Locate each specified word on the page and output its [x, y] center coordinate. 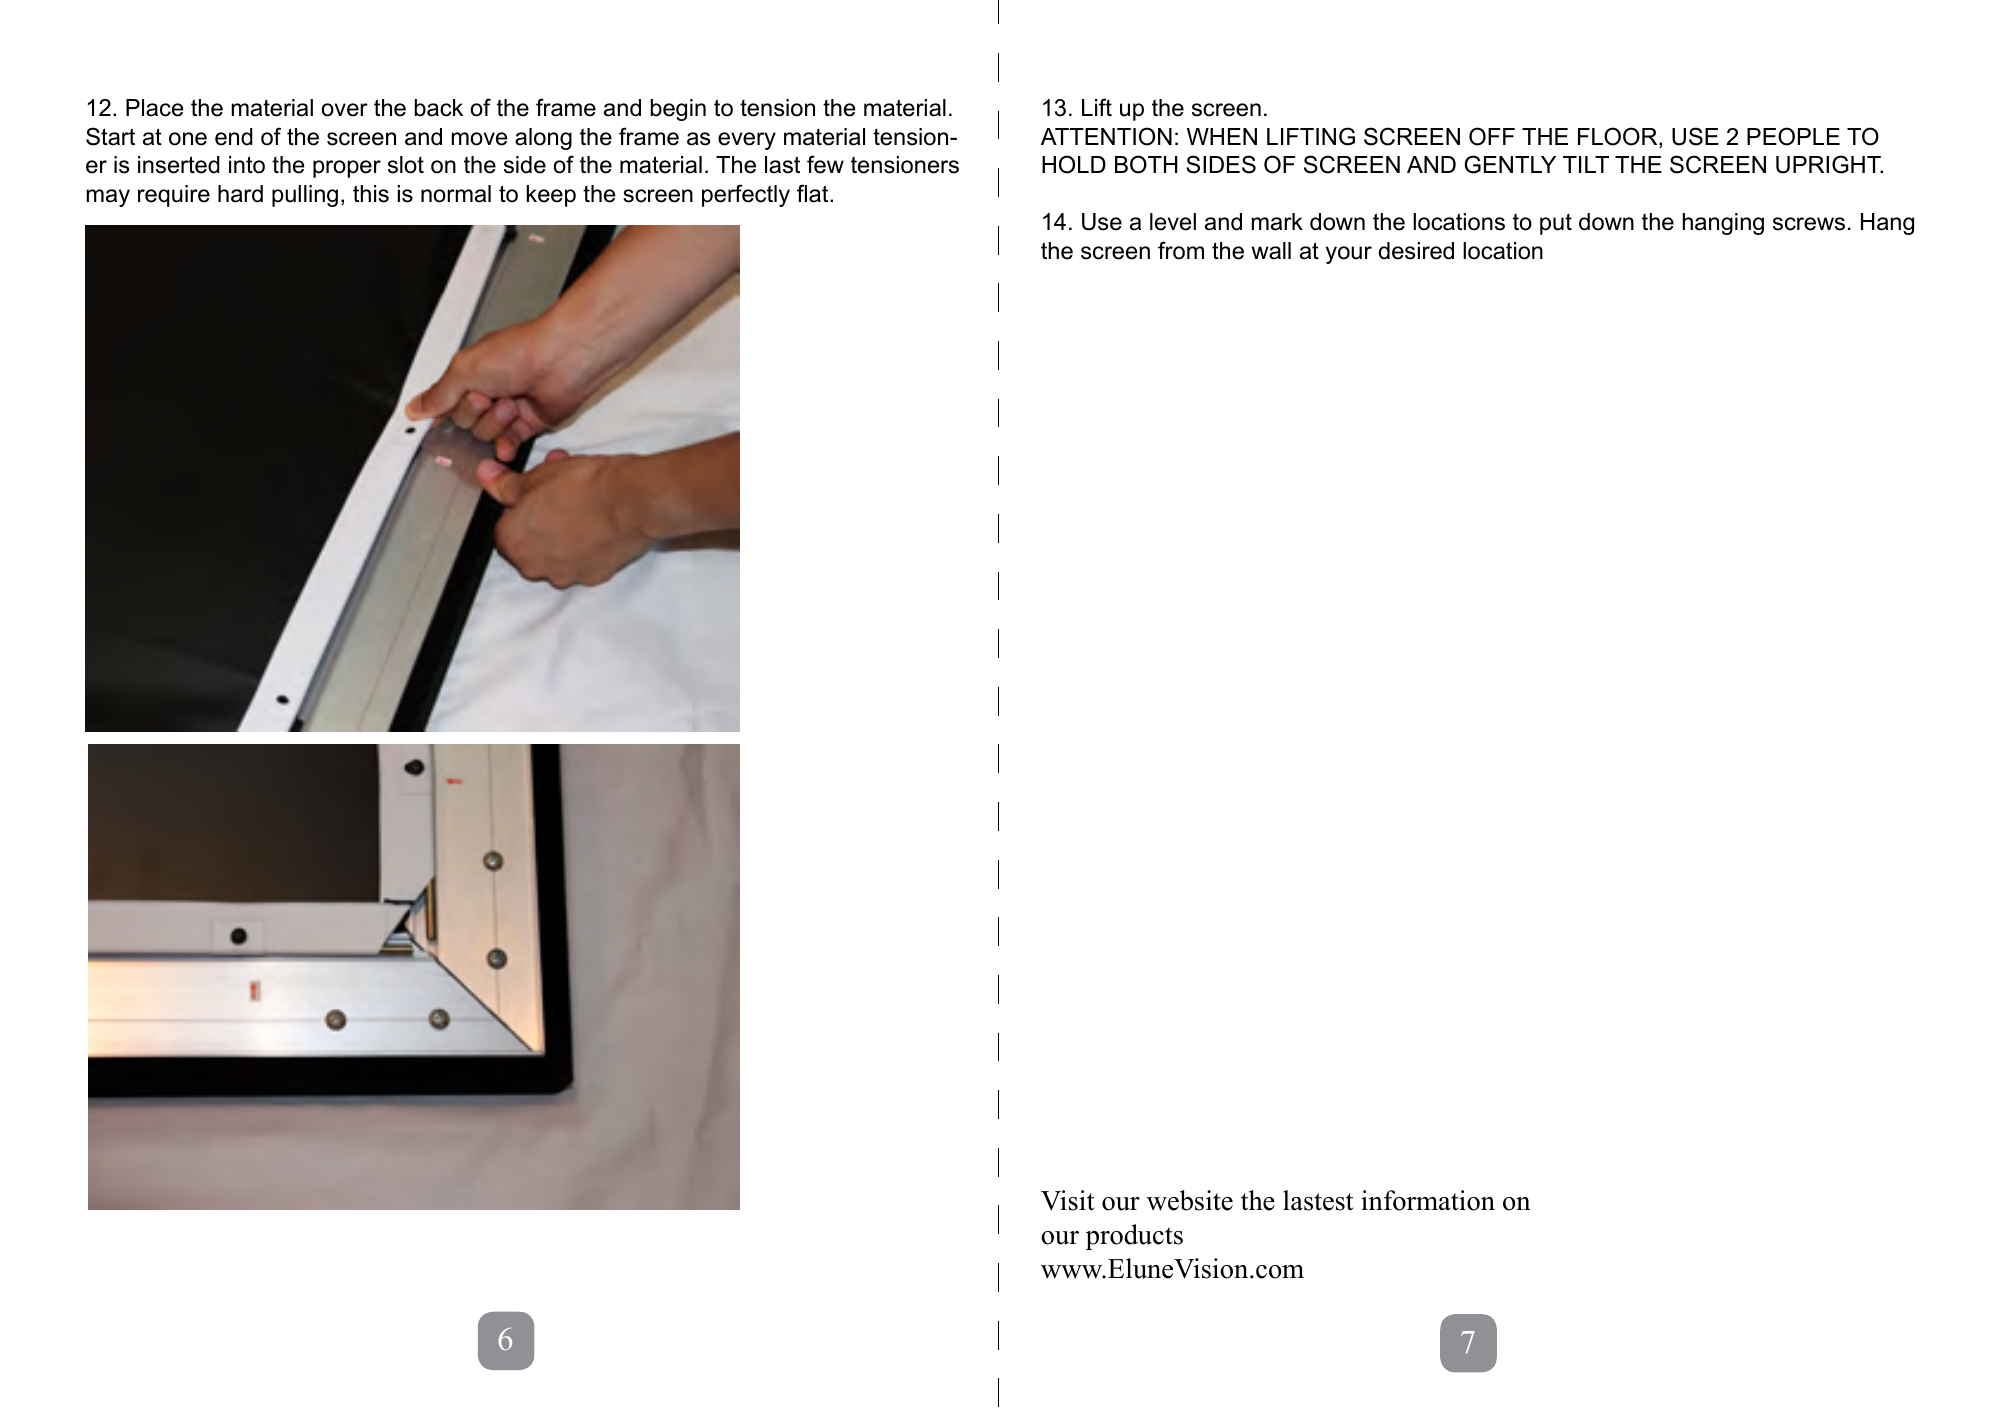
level [1173, 222]
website [1190, 1200]
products [1134, 1237]
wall [1271, 251]
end [234, 137]
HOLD [1074, 164]
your [1349, 255]
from [1181, 250]
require [174, 196]
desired [1416, 251]
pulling [305, 196]
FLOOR [1619, 137]
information [1428, 1200]
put [1556, 224]
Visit [1067, 1200]
